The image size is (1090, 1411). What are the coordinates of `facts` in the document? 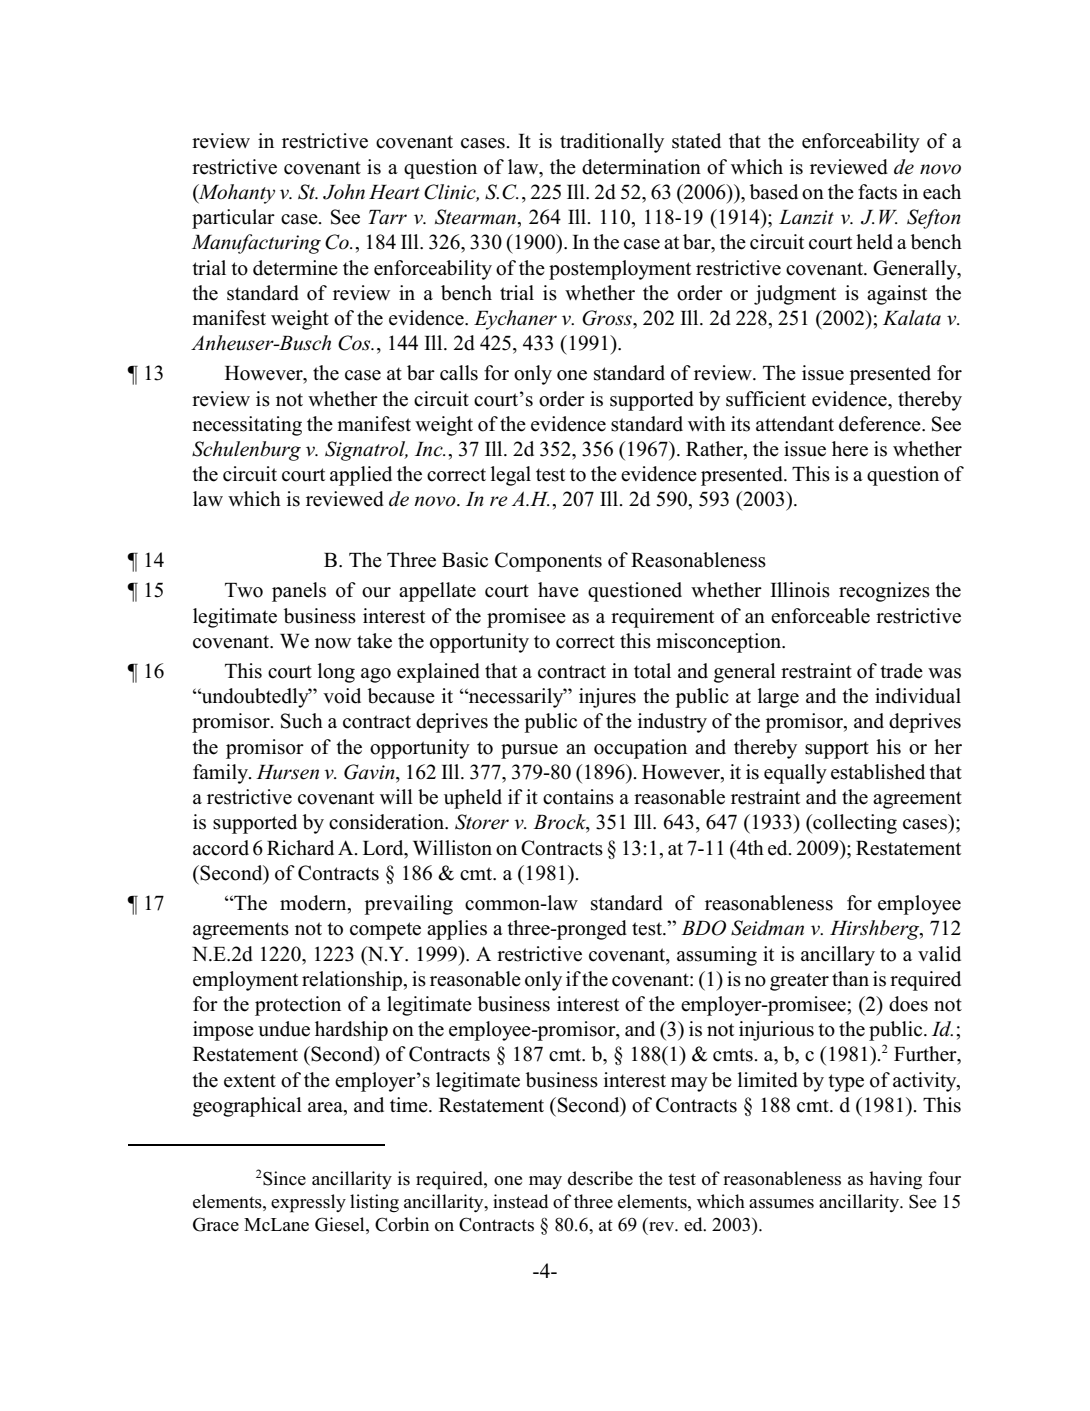 It's located at (877, 192).
